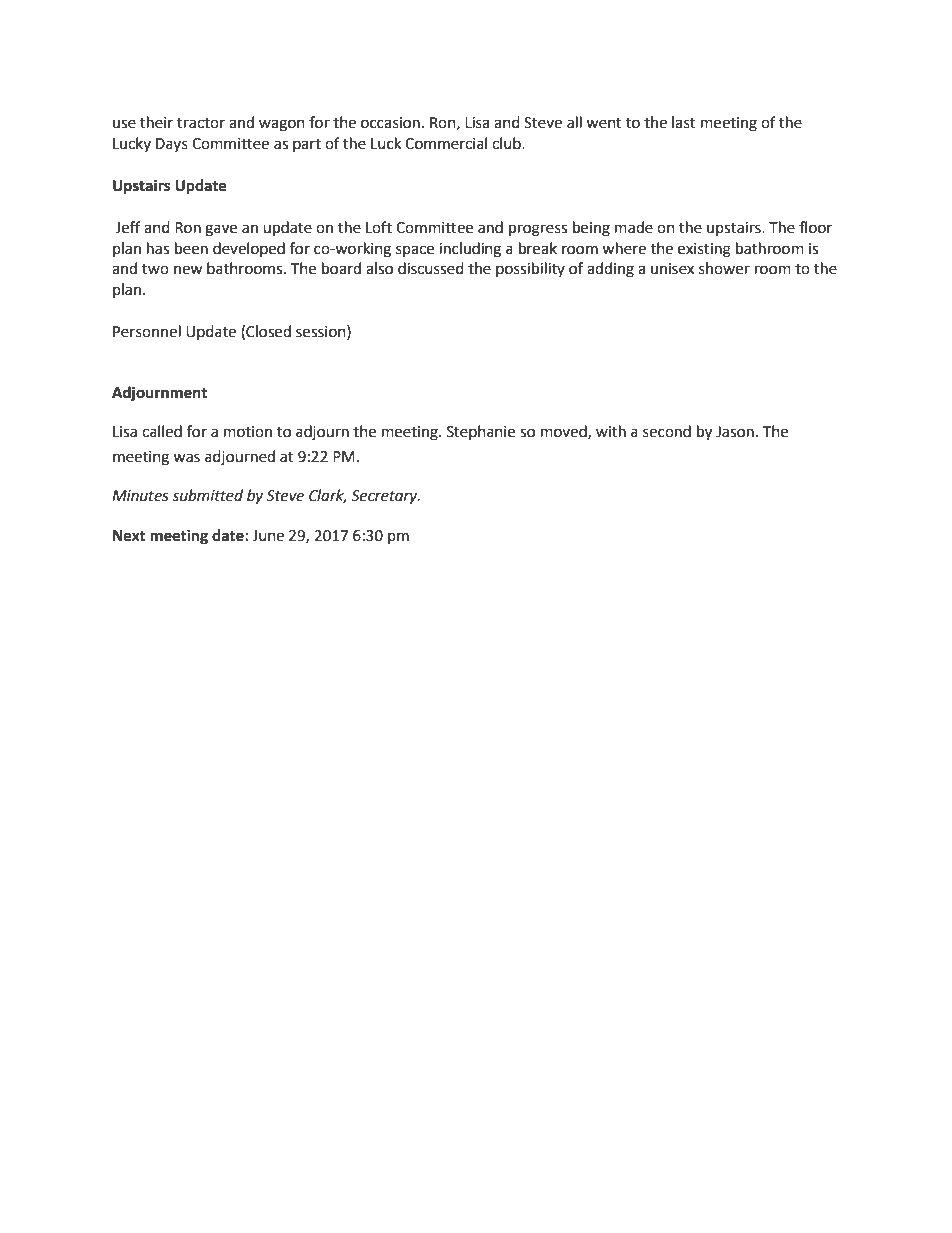  I want to click on second, so click(667, 431).
